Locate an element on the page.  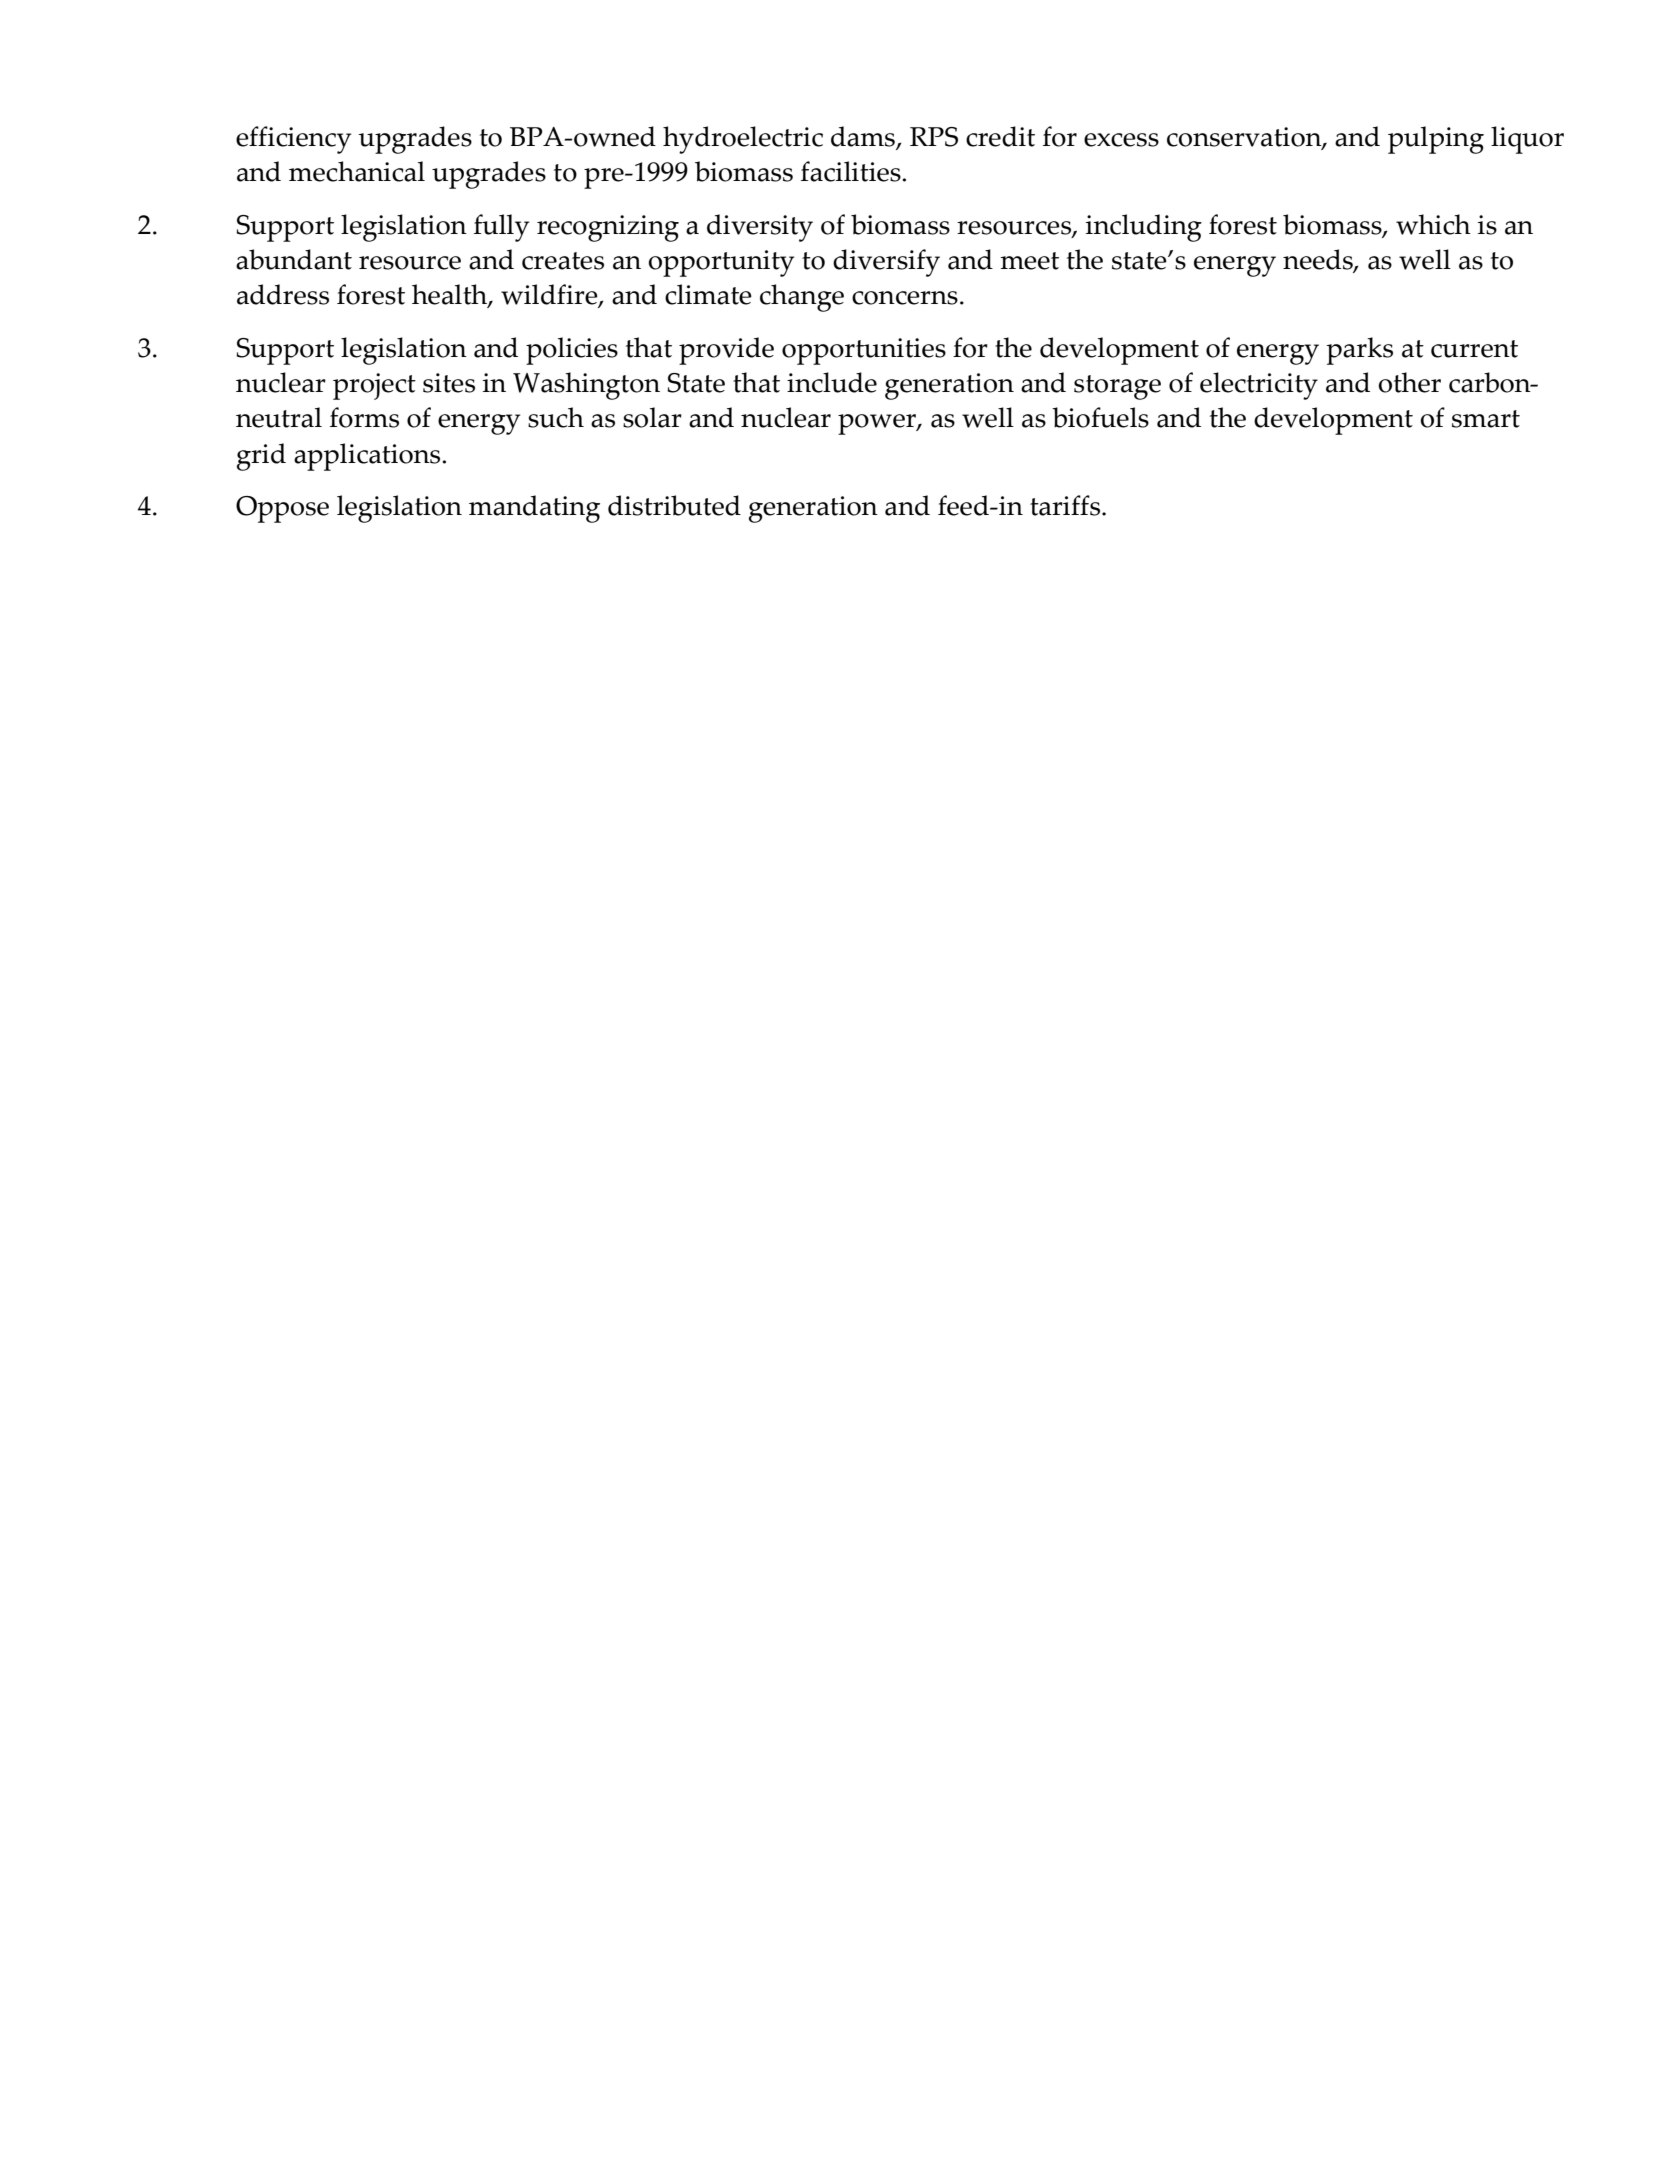
dams is located at coordinates (864, 137).
